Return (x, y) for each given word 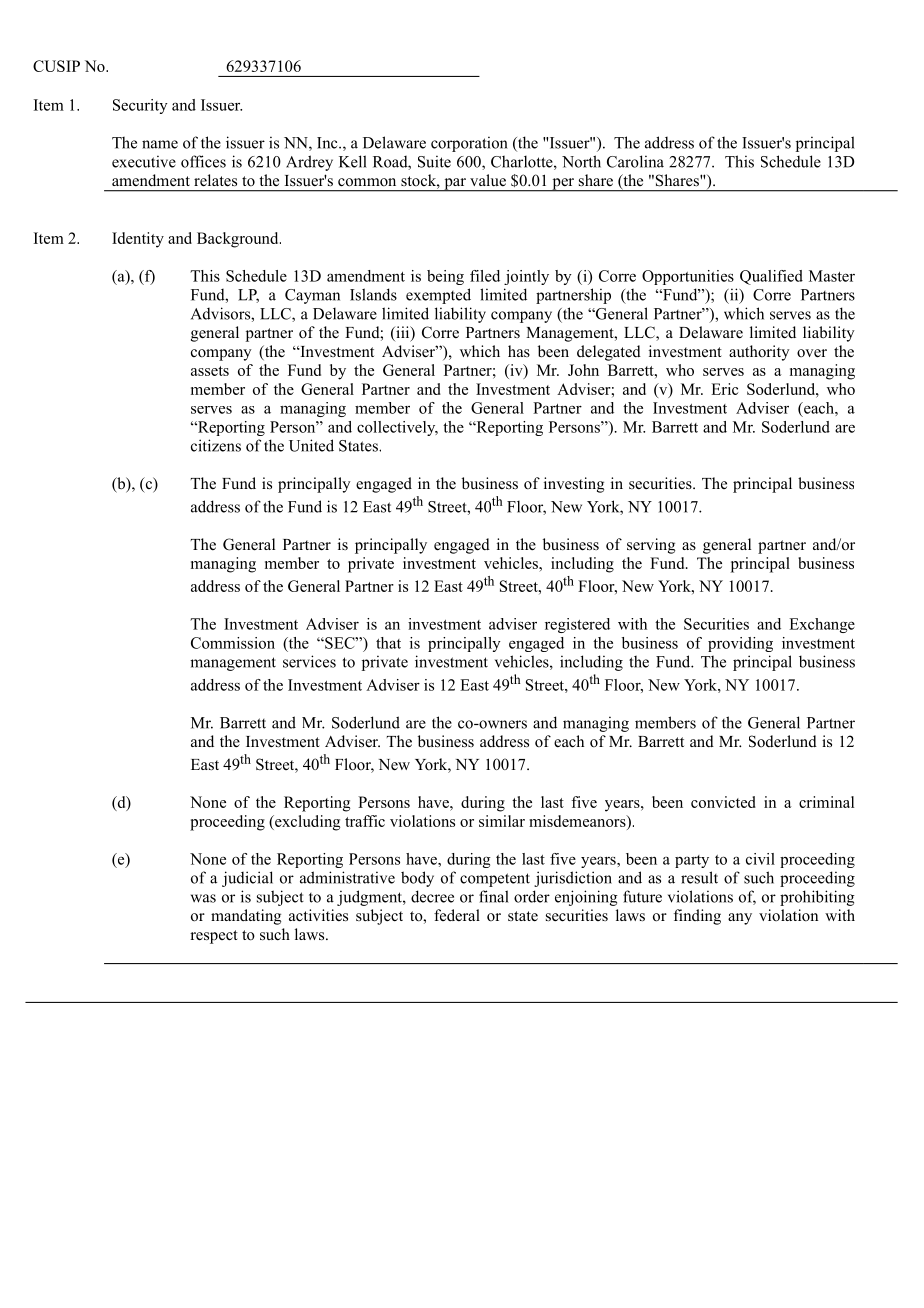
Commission (233, 643)
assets (210, 371)
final (494, 896)
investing (574, 485)
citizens (216, 445)
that (388, 643)
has (519, 351)
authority (759, 353)
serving (651, 546)
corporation (469, 144)
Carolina (635, 161)
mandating (246, 917)
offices (203, 161)
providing (740, 644)
